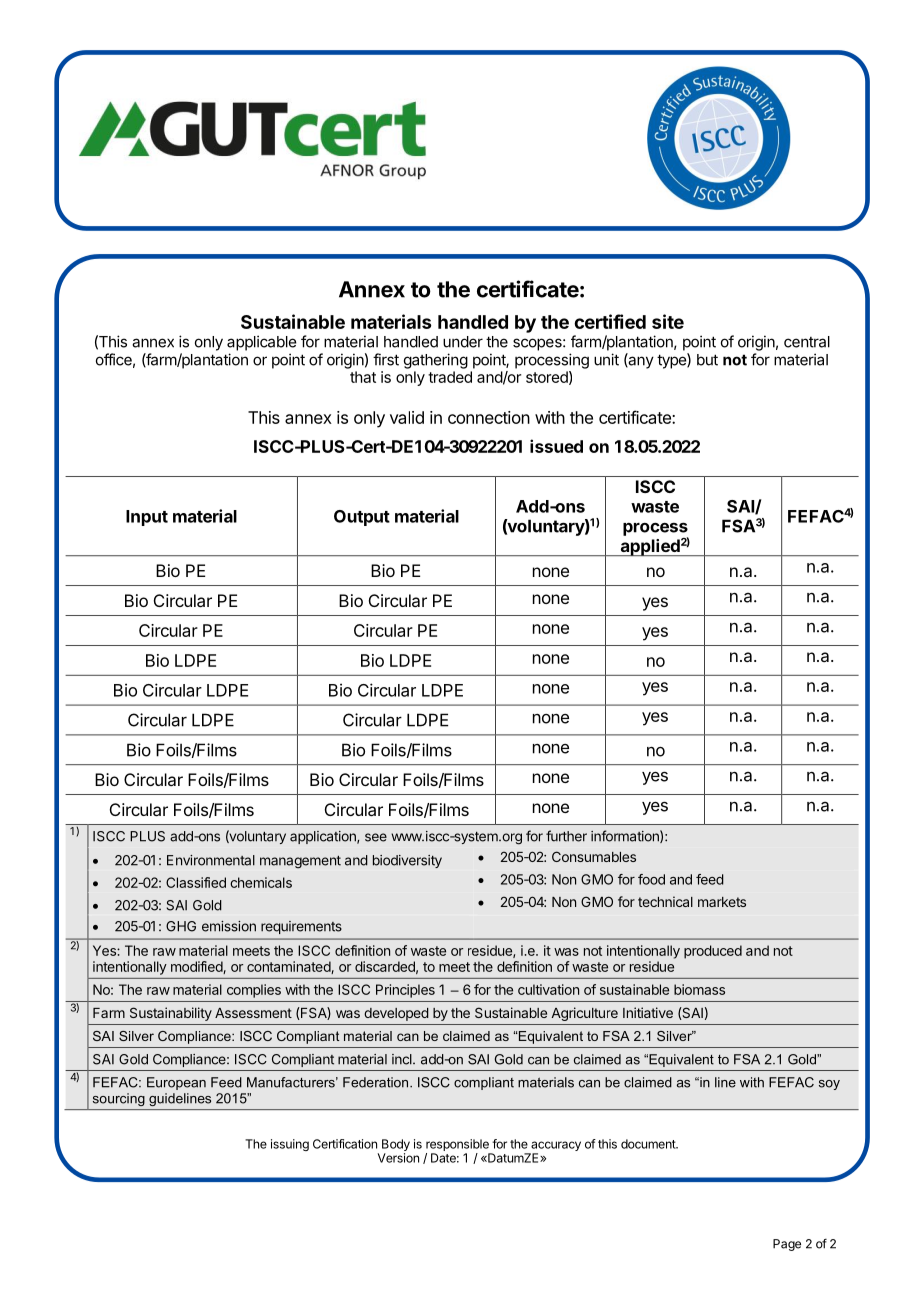  I want to click on Environmental, so click(211, 860).
